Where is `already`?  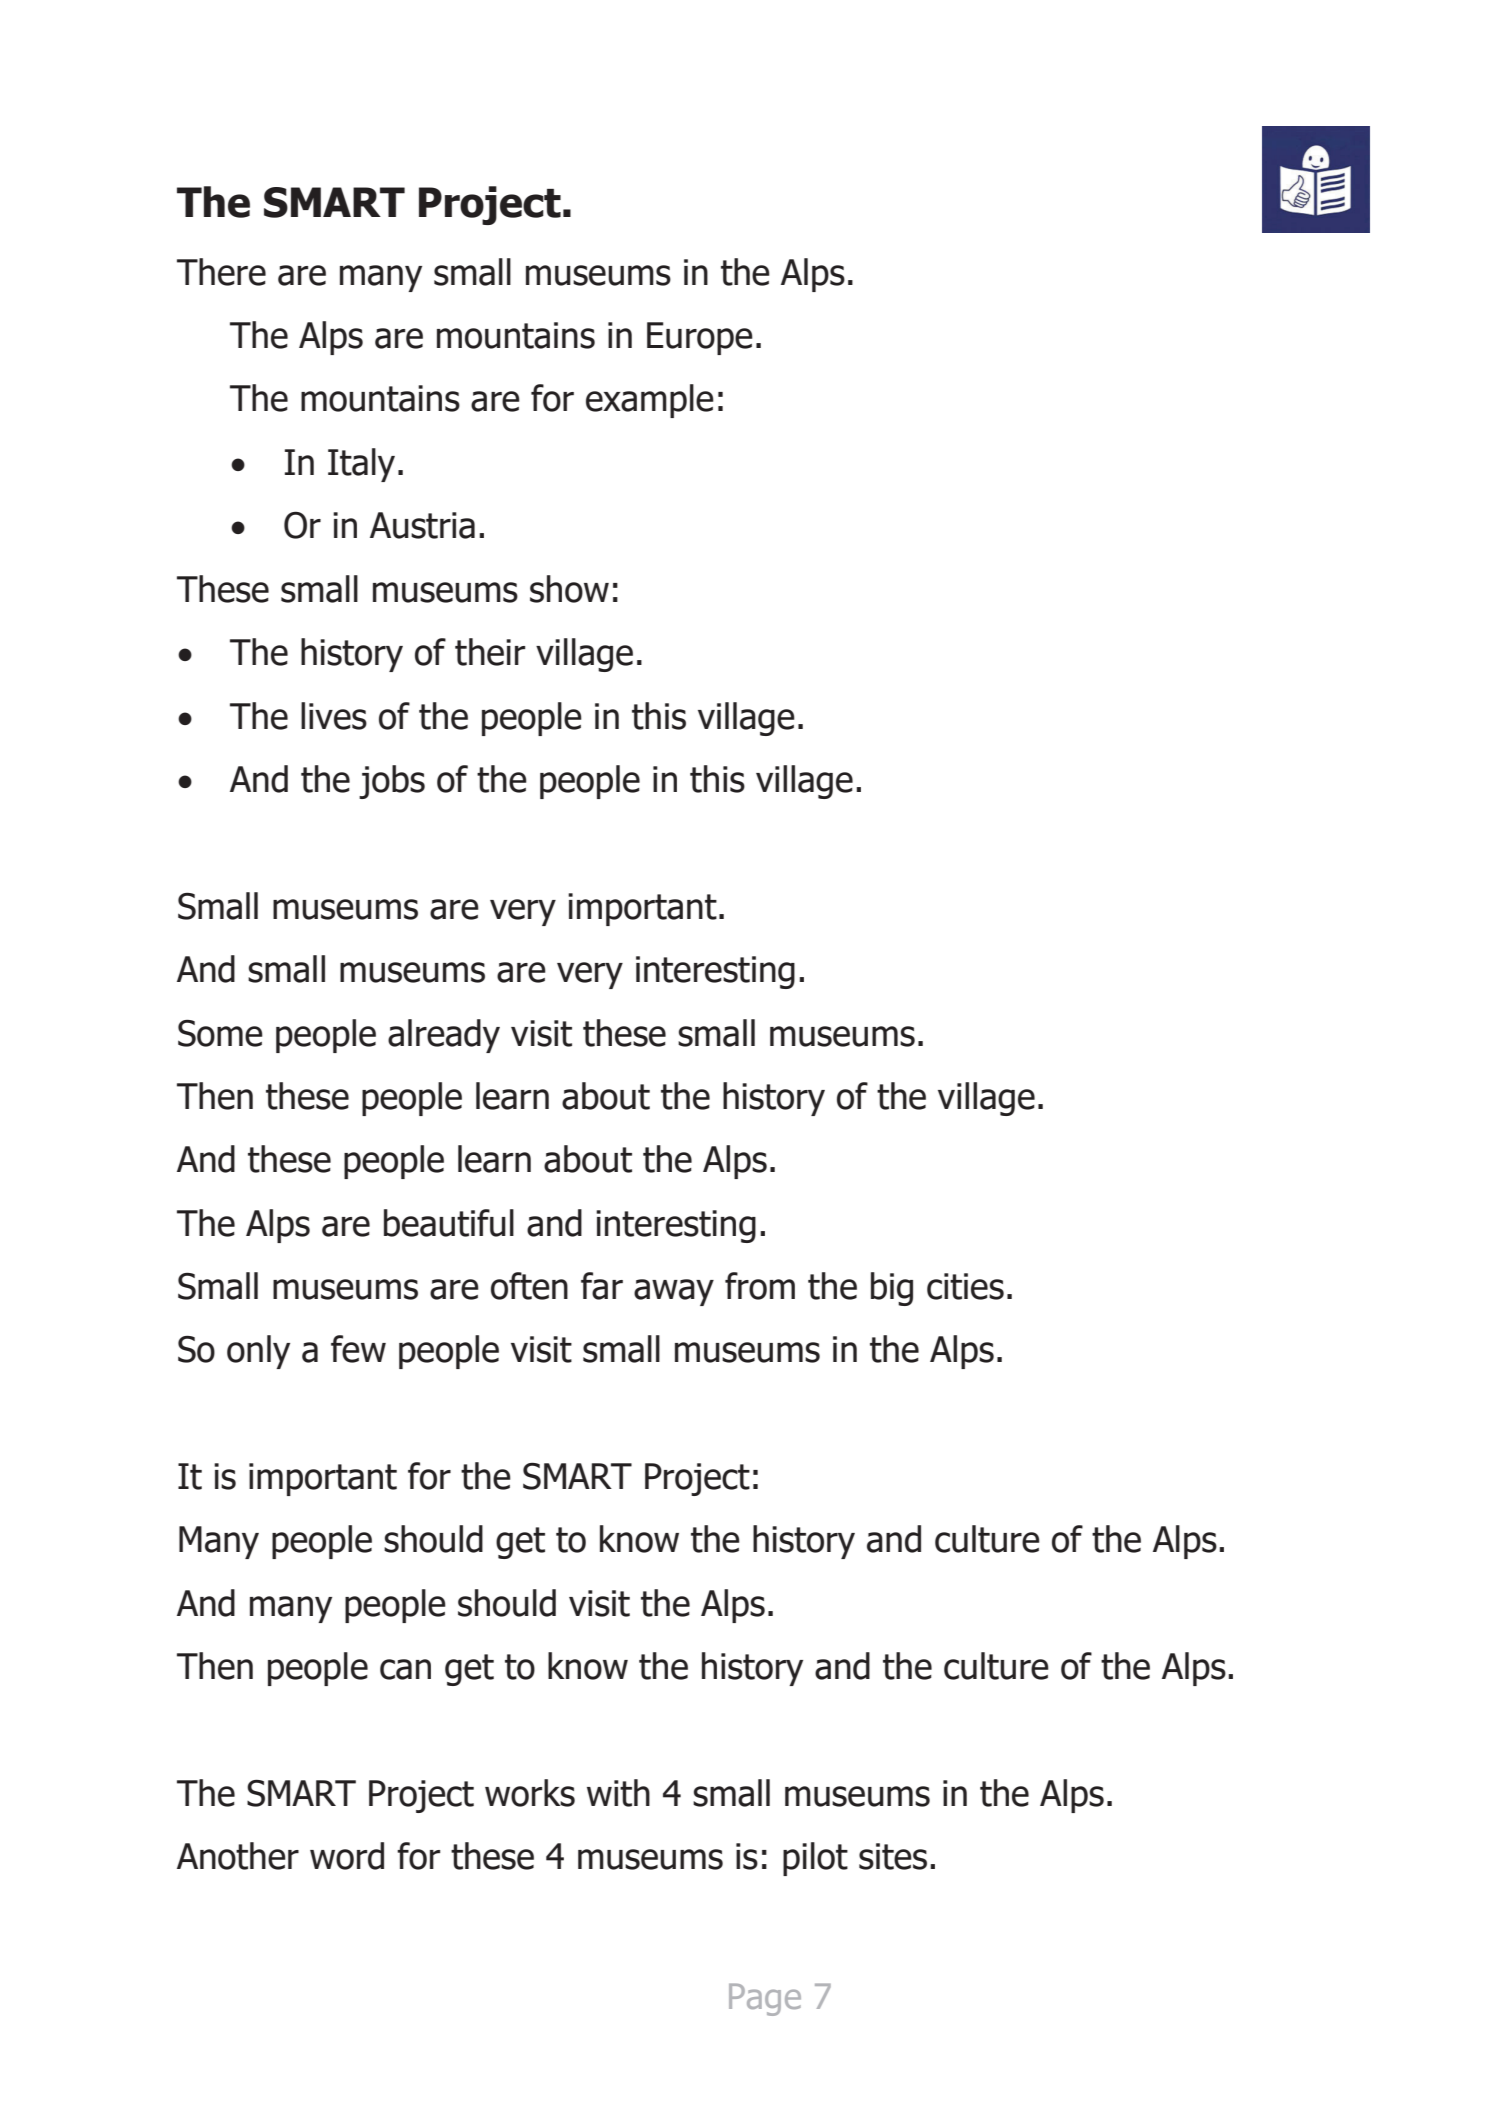
already is located at coordinates (444, 1036).
